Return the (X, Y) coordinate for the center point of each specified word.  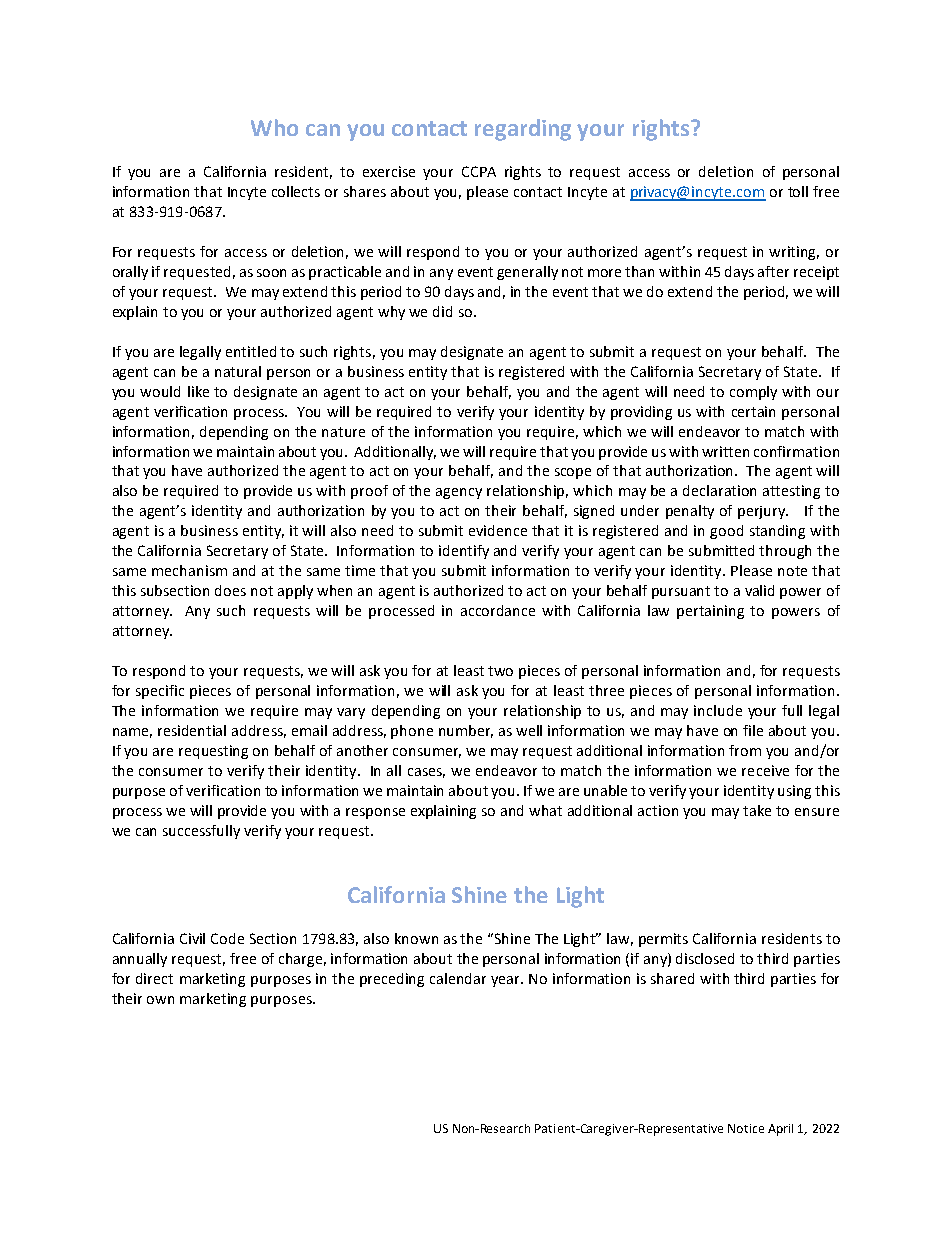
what (545, 810)
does (230, 590)
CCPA (479, 171)
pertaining (710, 612)
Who (274, 127)
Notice (746, 1128)
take (757, 810)
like (198, 391)
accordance (498, 610)
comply (753, 393)
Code (227, 938)
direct (154, 978)
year (507, 981)
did (442, 311)
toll (798, 191)
